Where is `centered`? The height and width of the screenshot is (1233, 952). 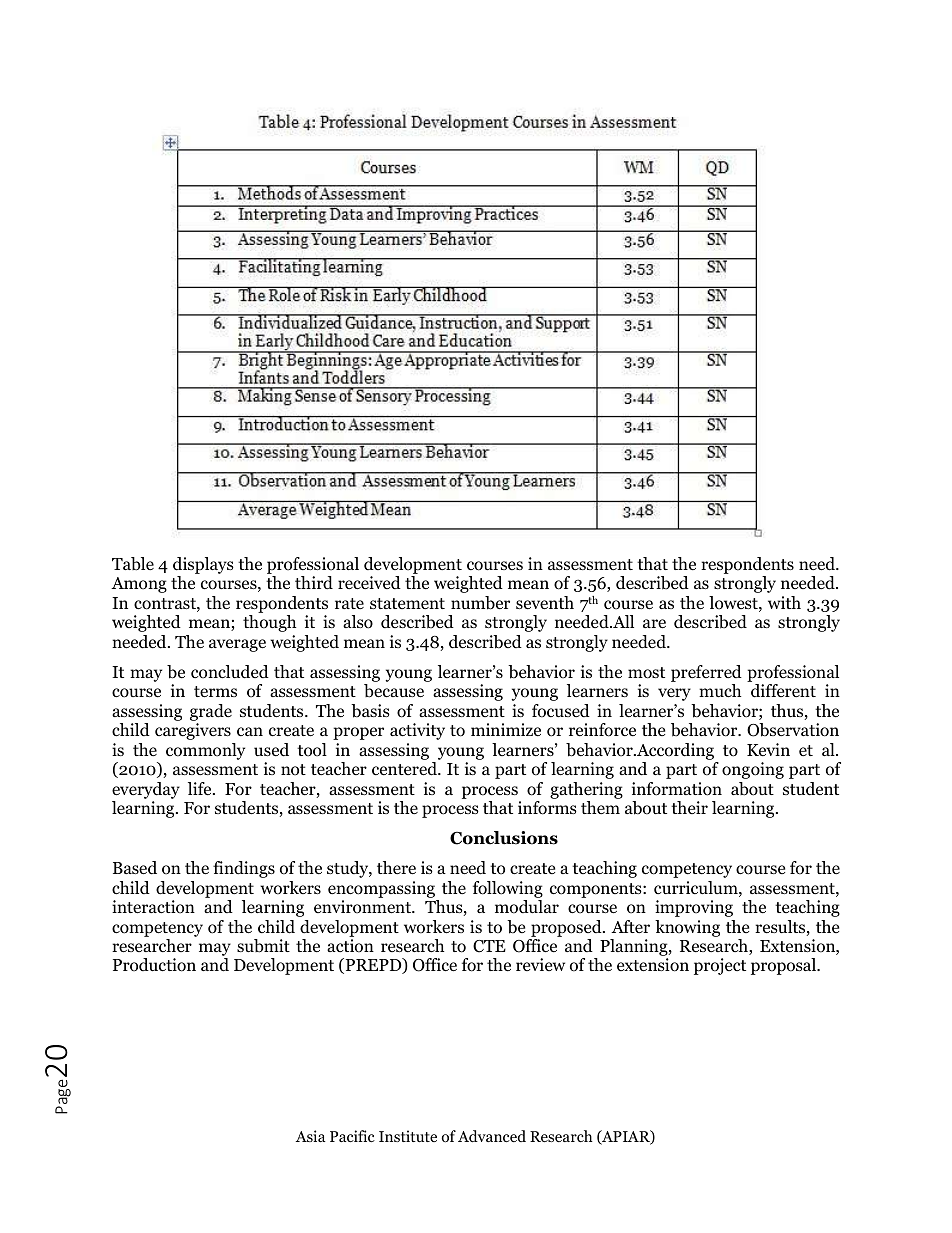
centered is located at coordinates (405, 769).
